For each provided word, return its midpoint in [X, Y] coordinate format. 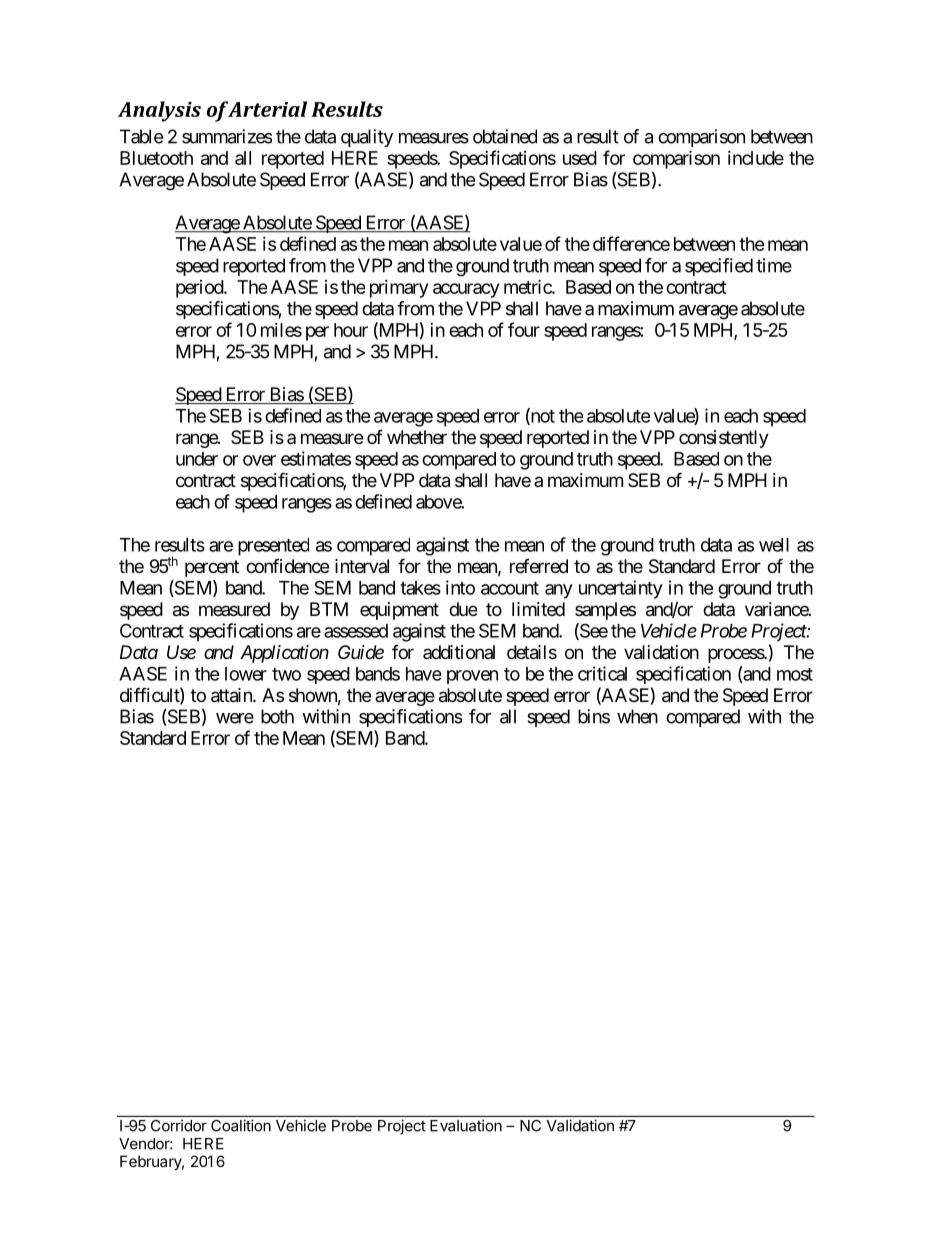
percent [212, 568]
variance [777, 609]
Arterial [267, 109]
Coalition [241, 1125]
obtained [505, 136]
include [756, 158]
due [463, 609]
